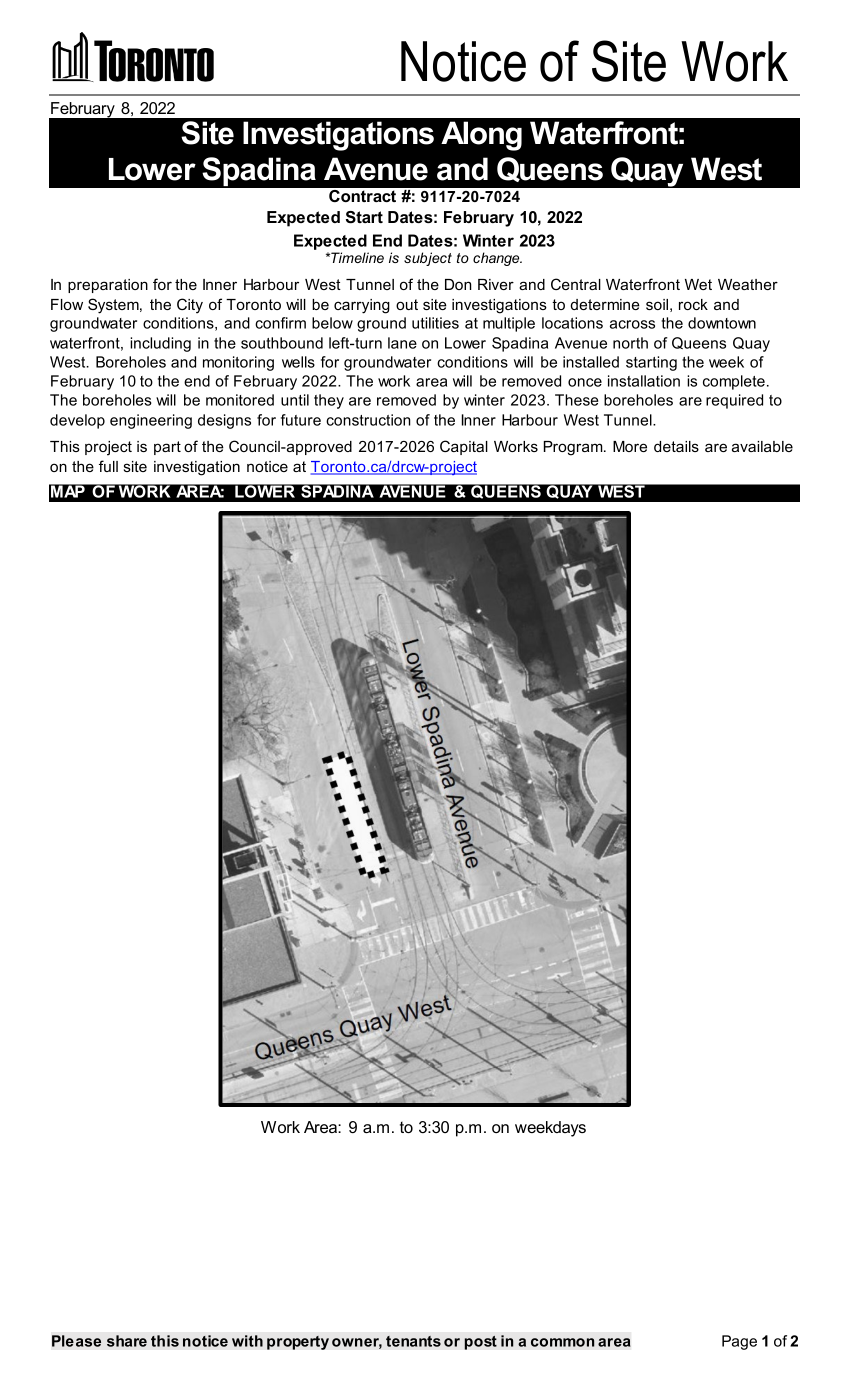 Image resolution: width=849 pixels, height=1400 pixels. Describe the element at coordinates (108, 466) in the screenshot. I see `full` at that location.
